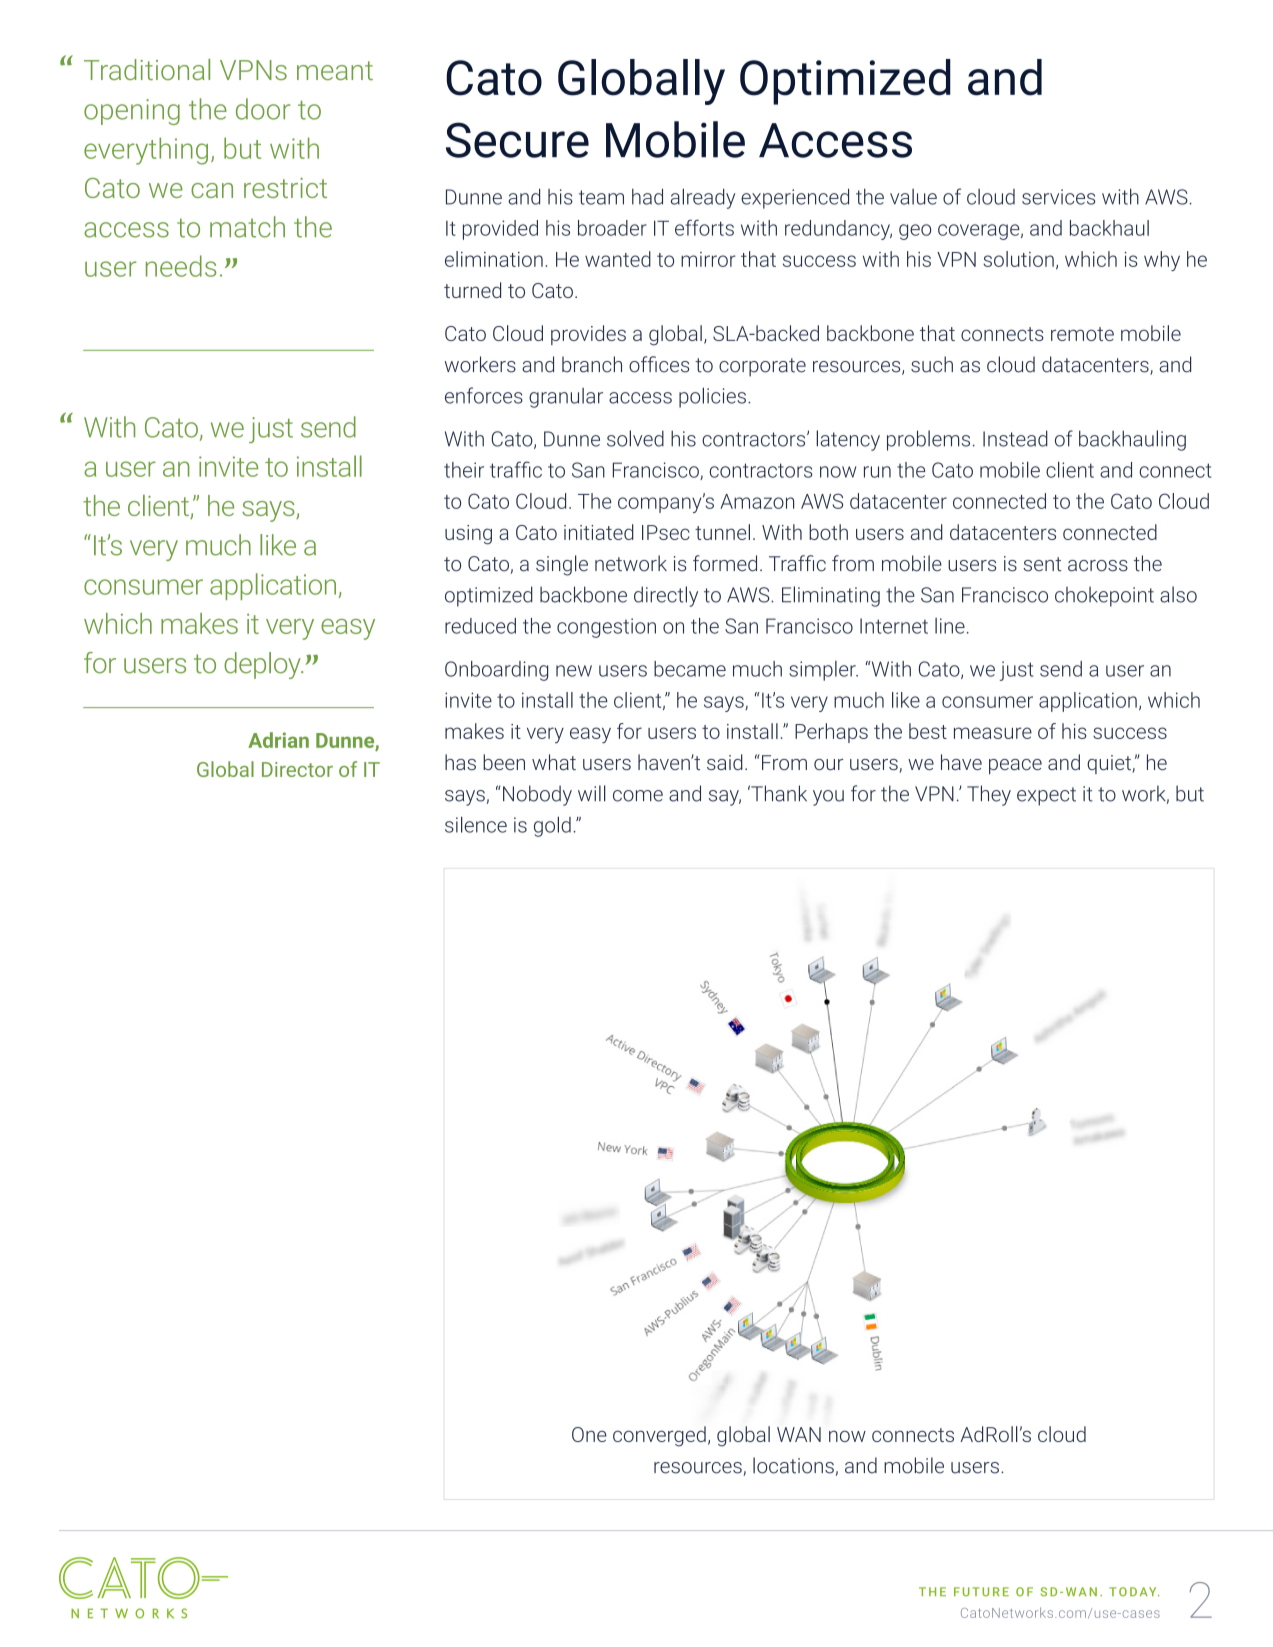 This image has width=1273, height=1647. What do you see at coordinates (1082, 334) in the image?
I see `remote` at bounding box center [1082, 334].
